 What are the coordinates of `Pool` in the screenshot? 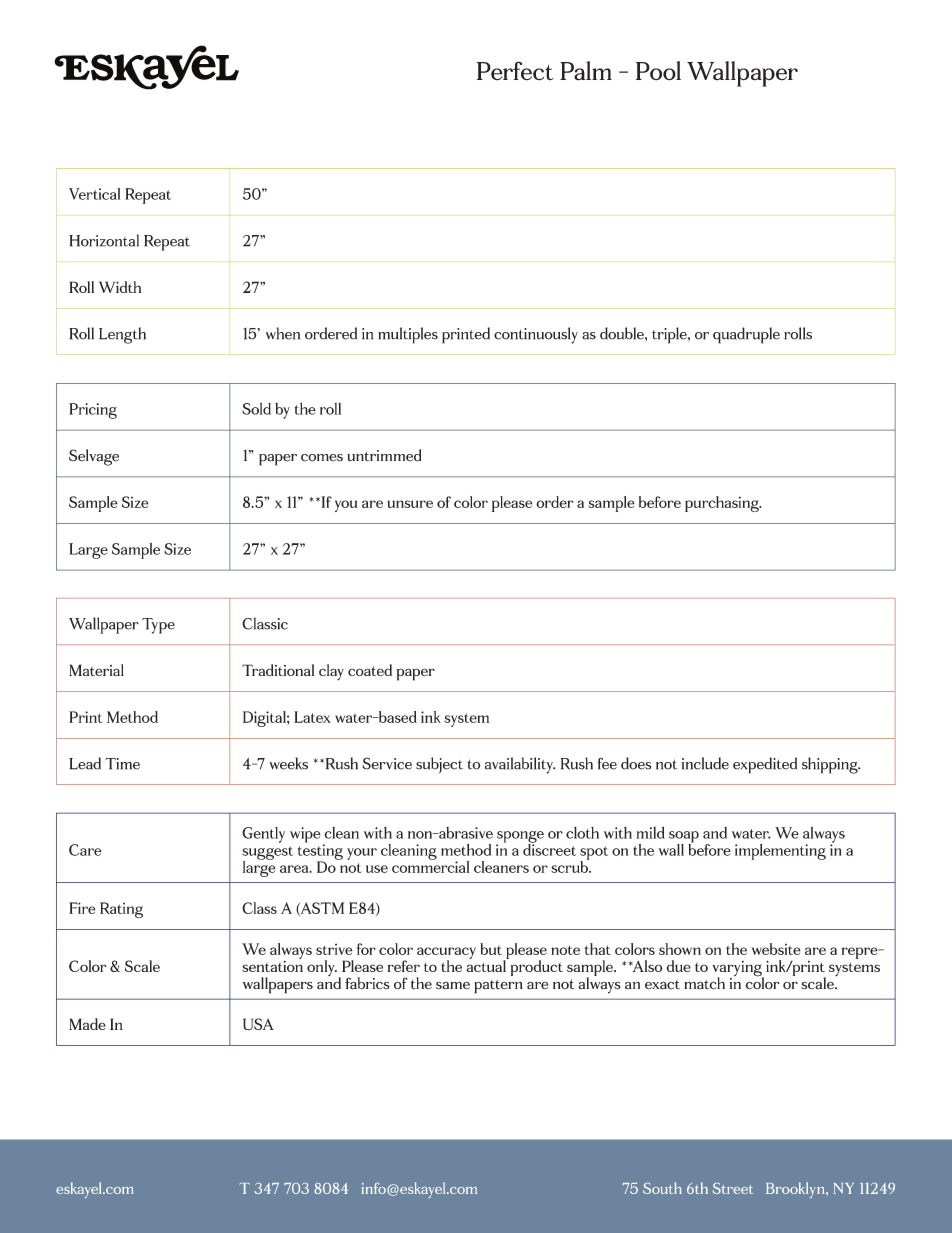 It's located at (658, 71).
